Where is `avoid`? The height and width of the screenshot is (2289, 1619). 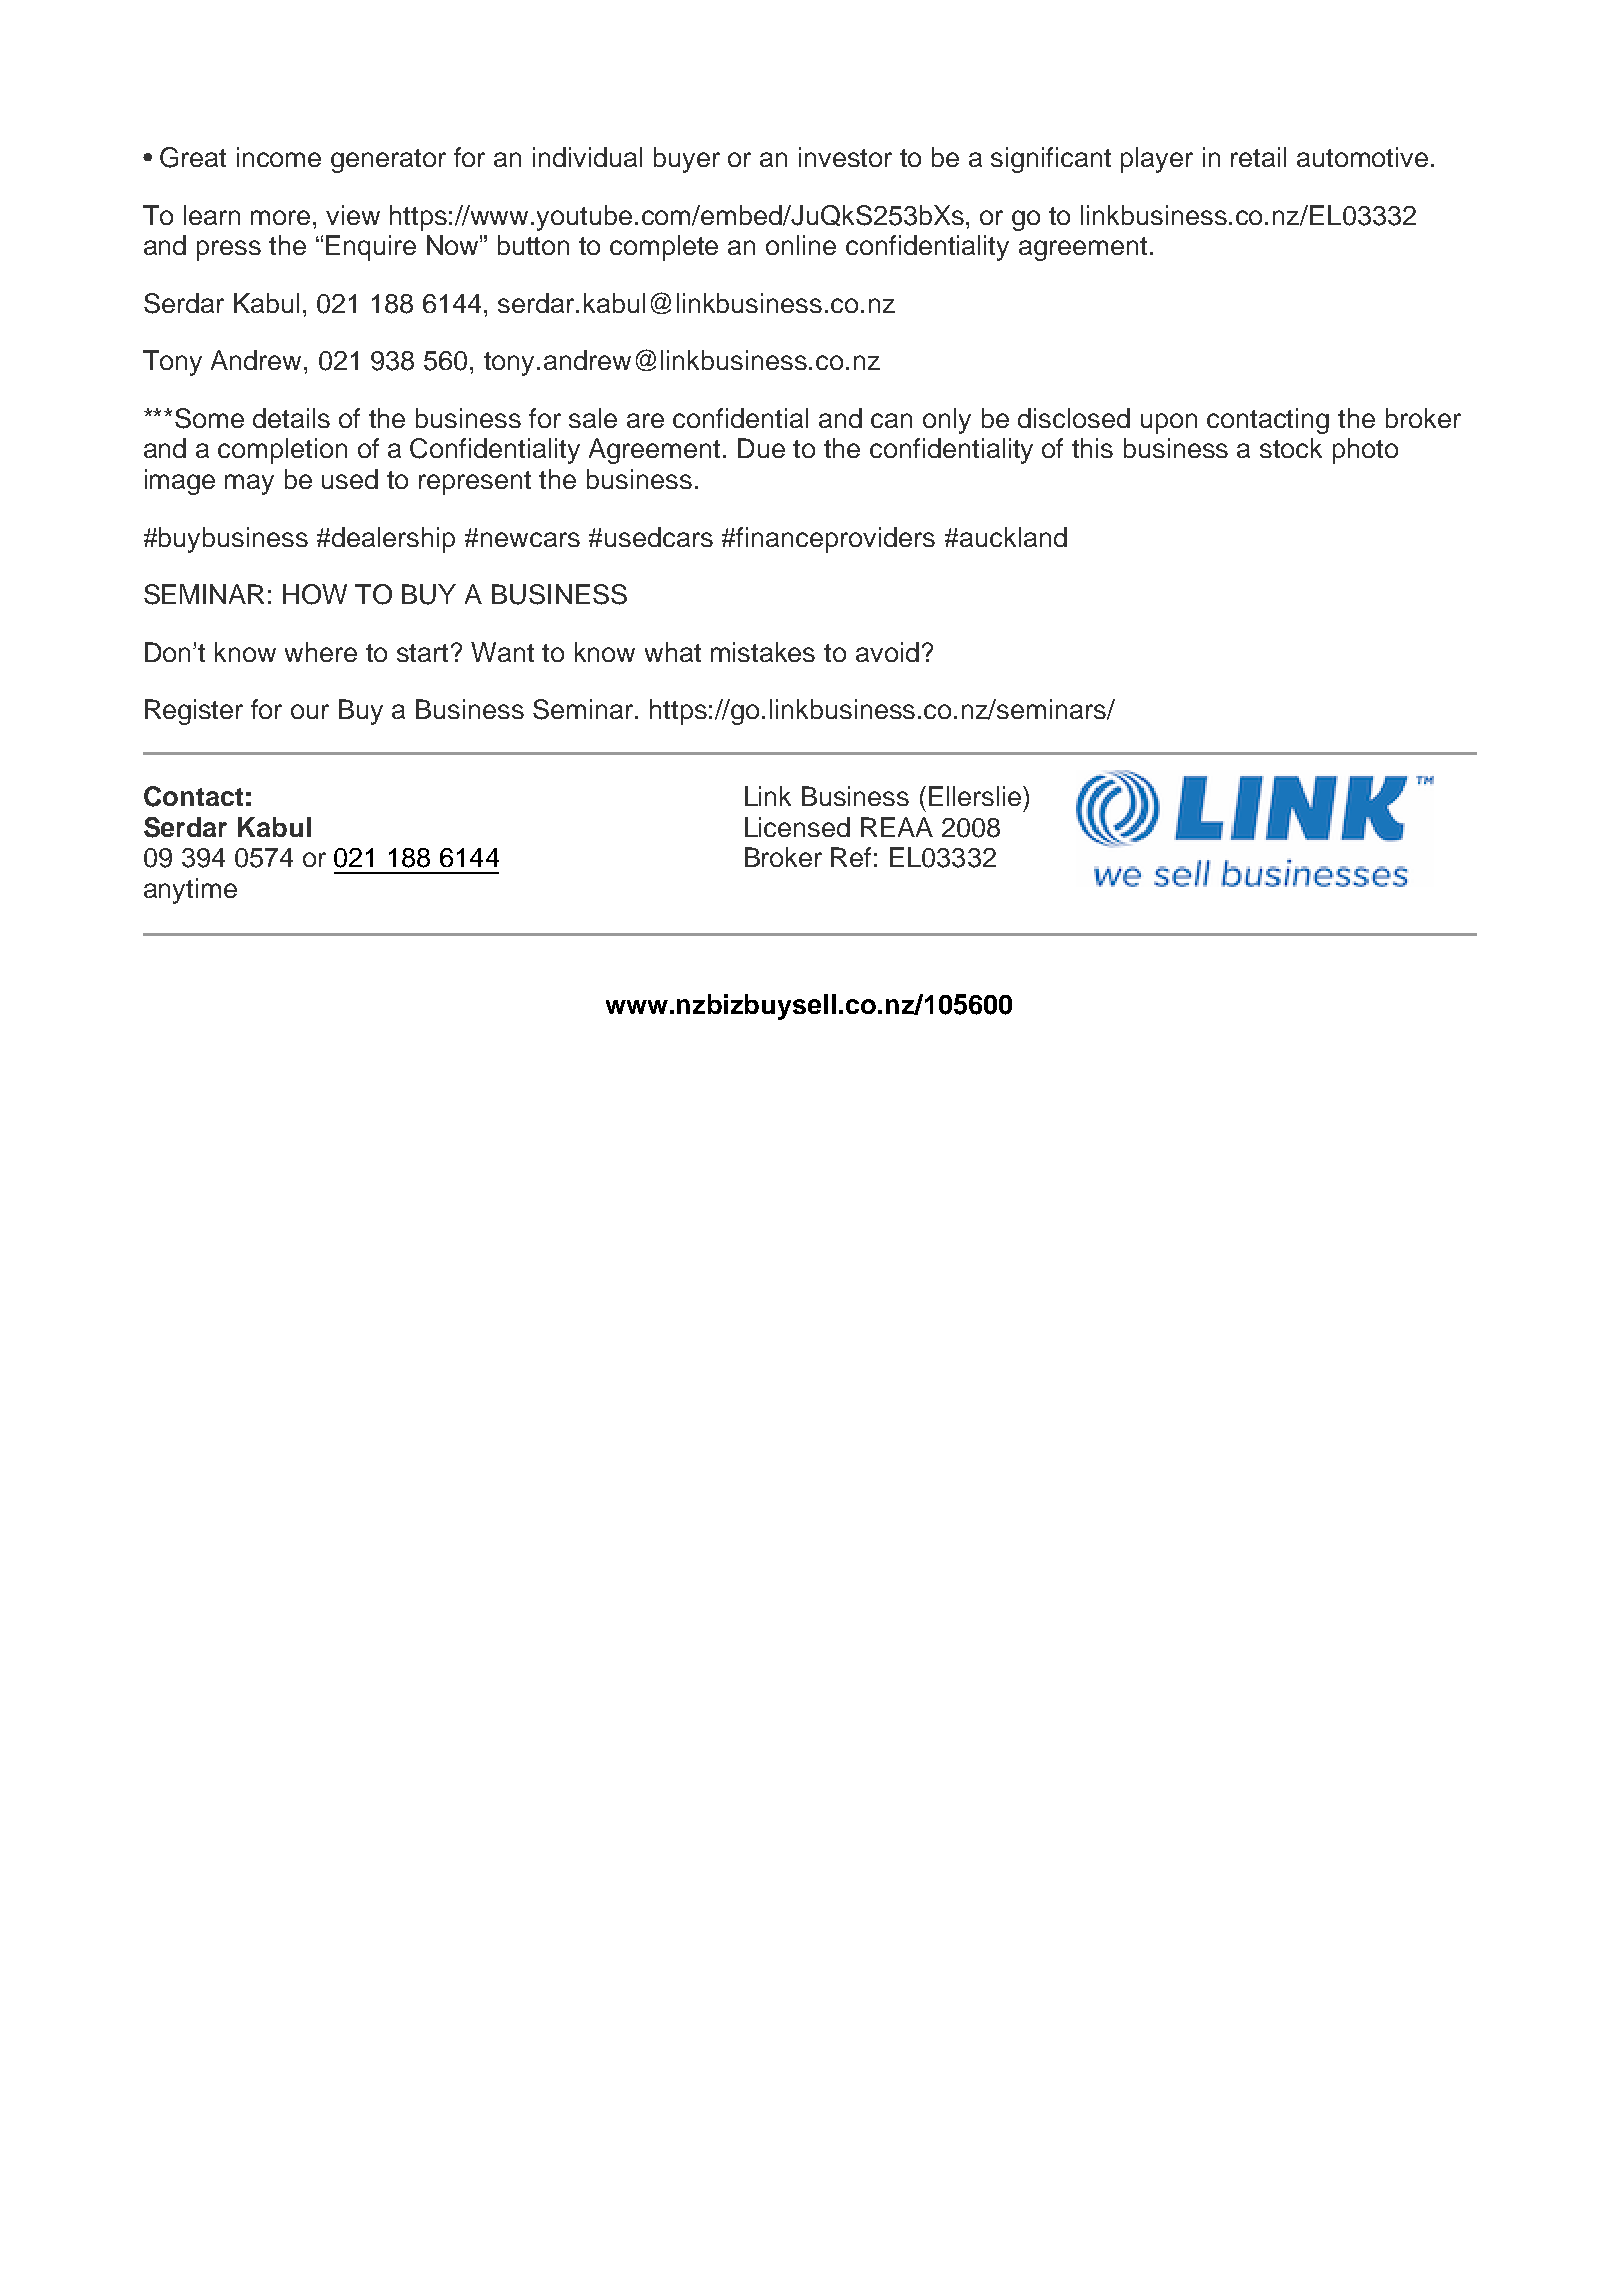 avoid is located at coordinates (887, 652).
